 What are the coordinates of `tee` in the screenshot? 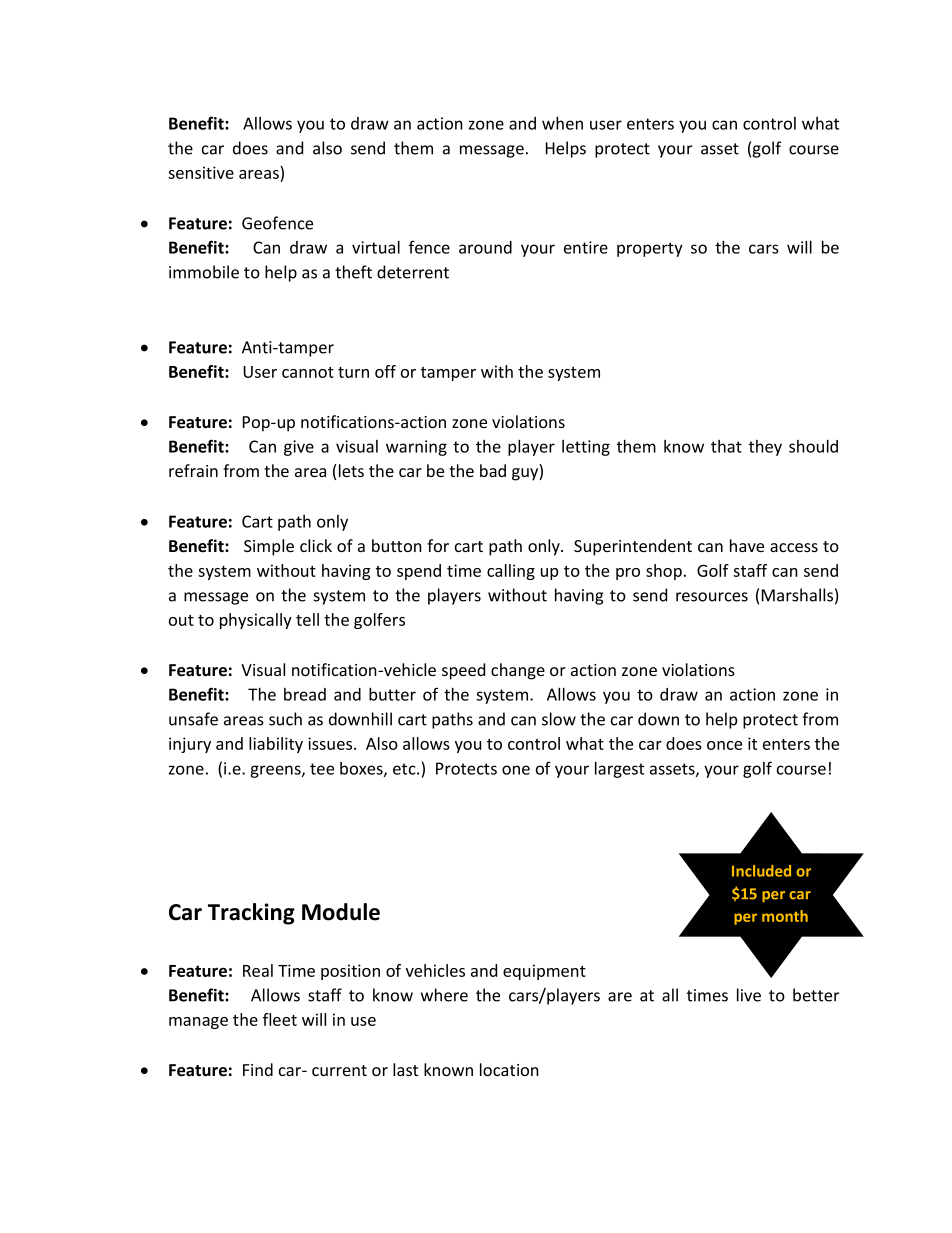 It's located at (322, 769).
